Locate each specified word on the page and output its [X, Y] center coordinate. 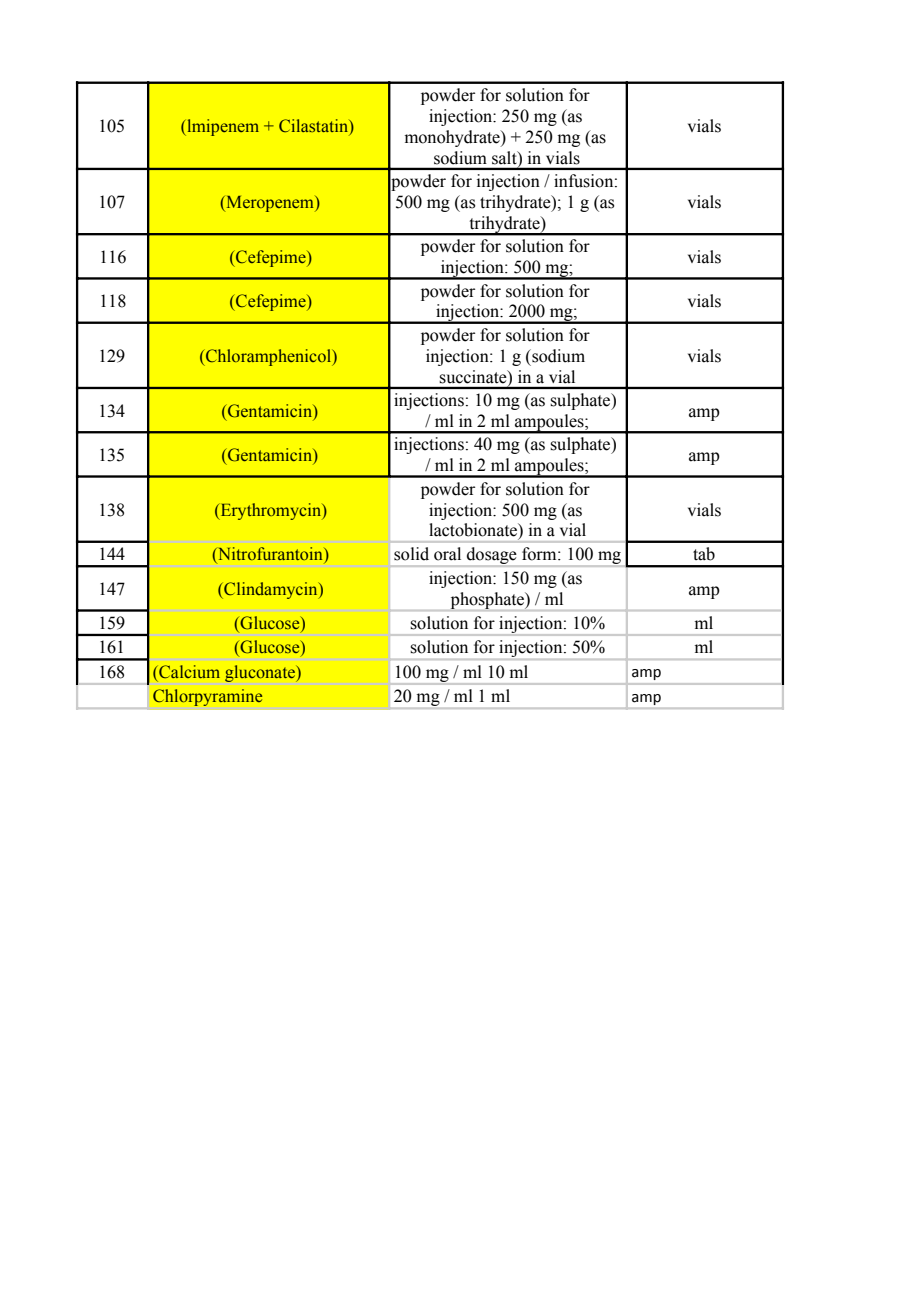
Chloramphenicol [269, 357]
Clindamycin [271, 590]
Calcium [189, 672]
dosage [492, 555]
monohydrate [453, 138]
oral [447, 554]
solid [411, 554]
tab [704, 554]
